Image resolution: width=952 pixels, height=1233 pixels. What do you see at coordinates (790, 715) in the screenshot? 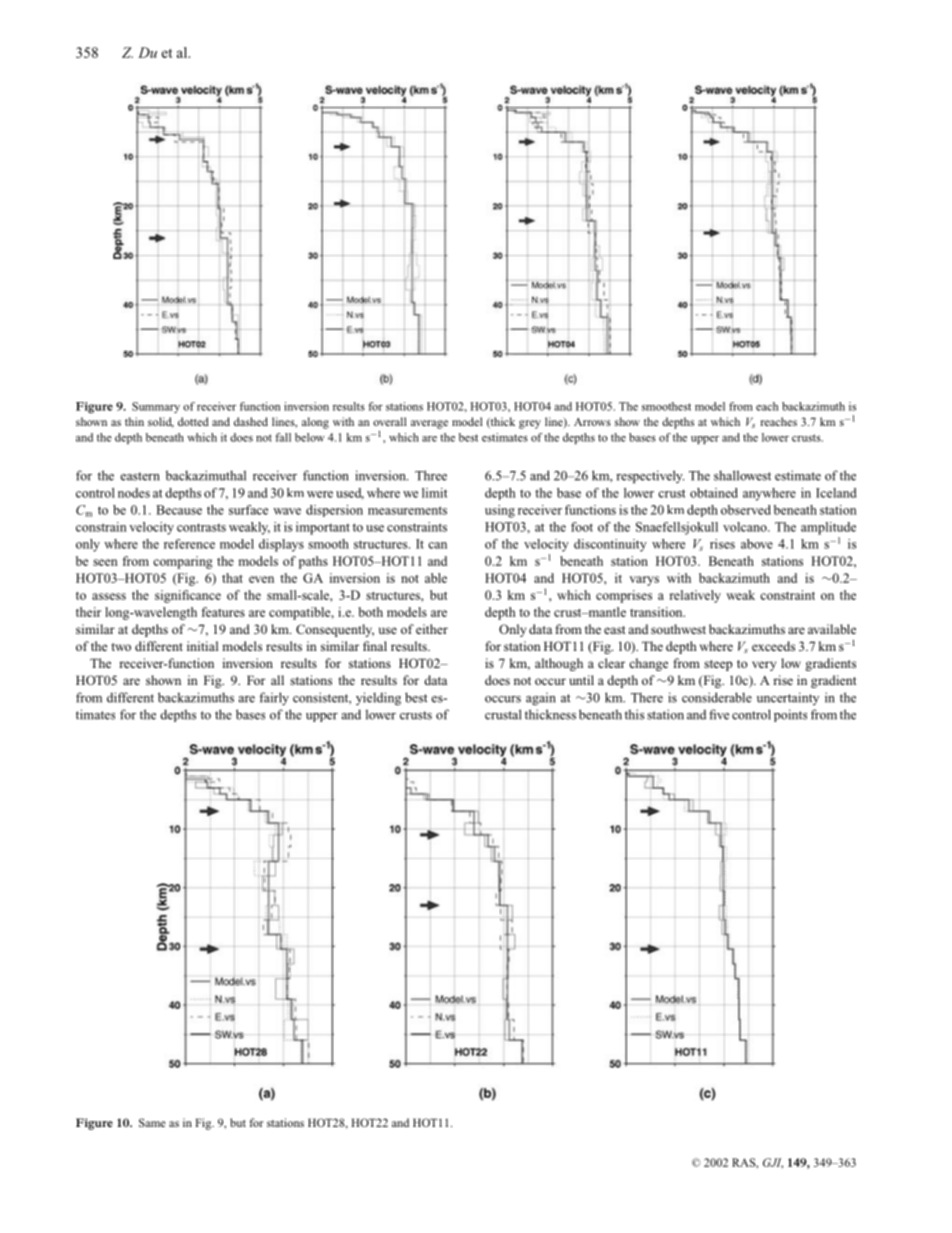
I see `points` at bounding box center [790, 715].
